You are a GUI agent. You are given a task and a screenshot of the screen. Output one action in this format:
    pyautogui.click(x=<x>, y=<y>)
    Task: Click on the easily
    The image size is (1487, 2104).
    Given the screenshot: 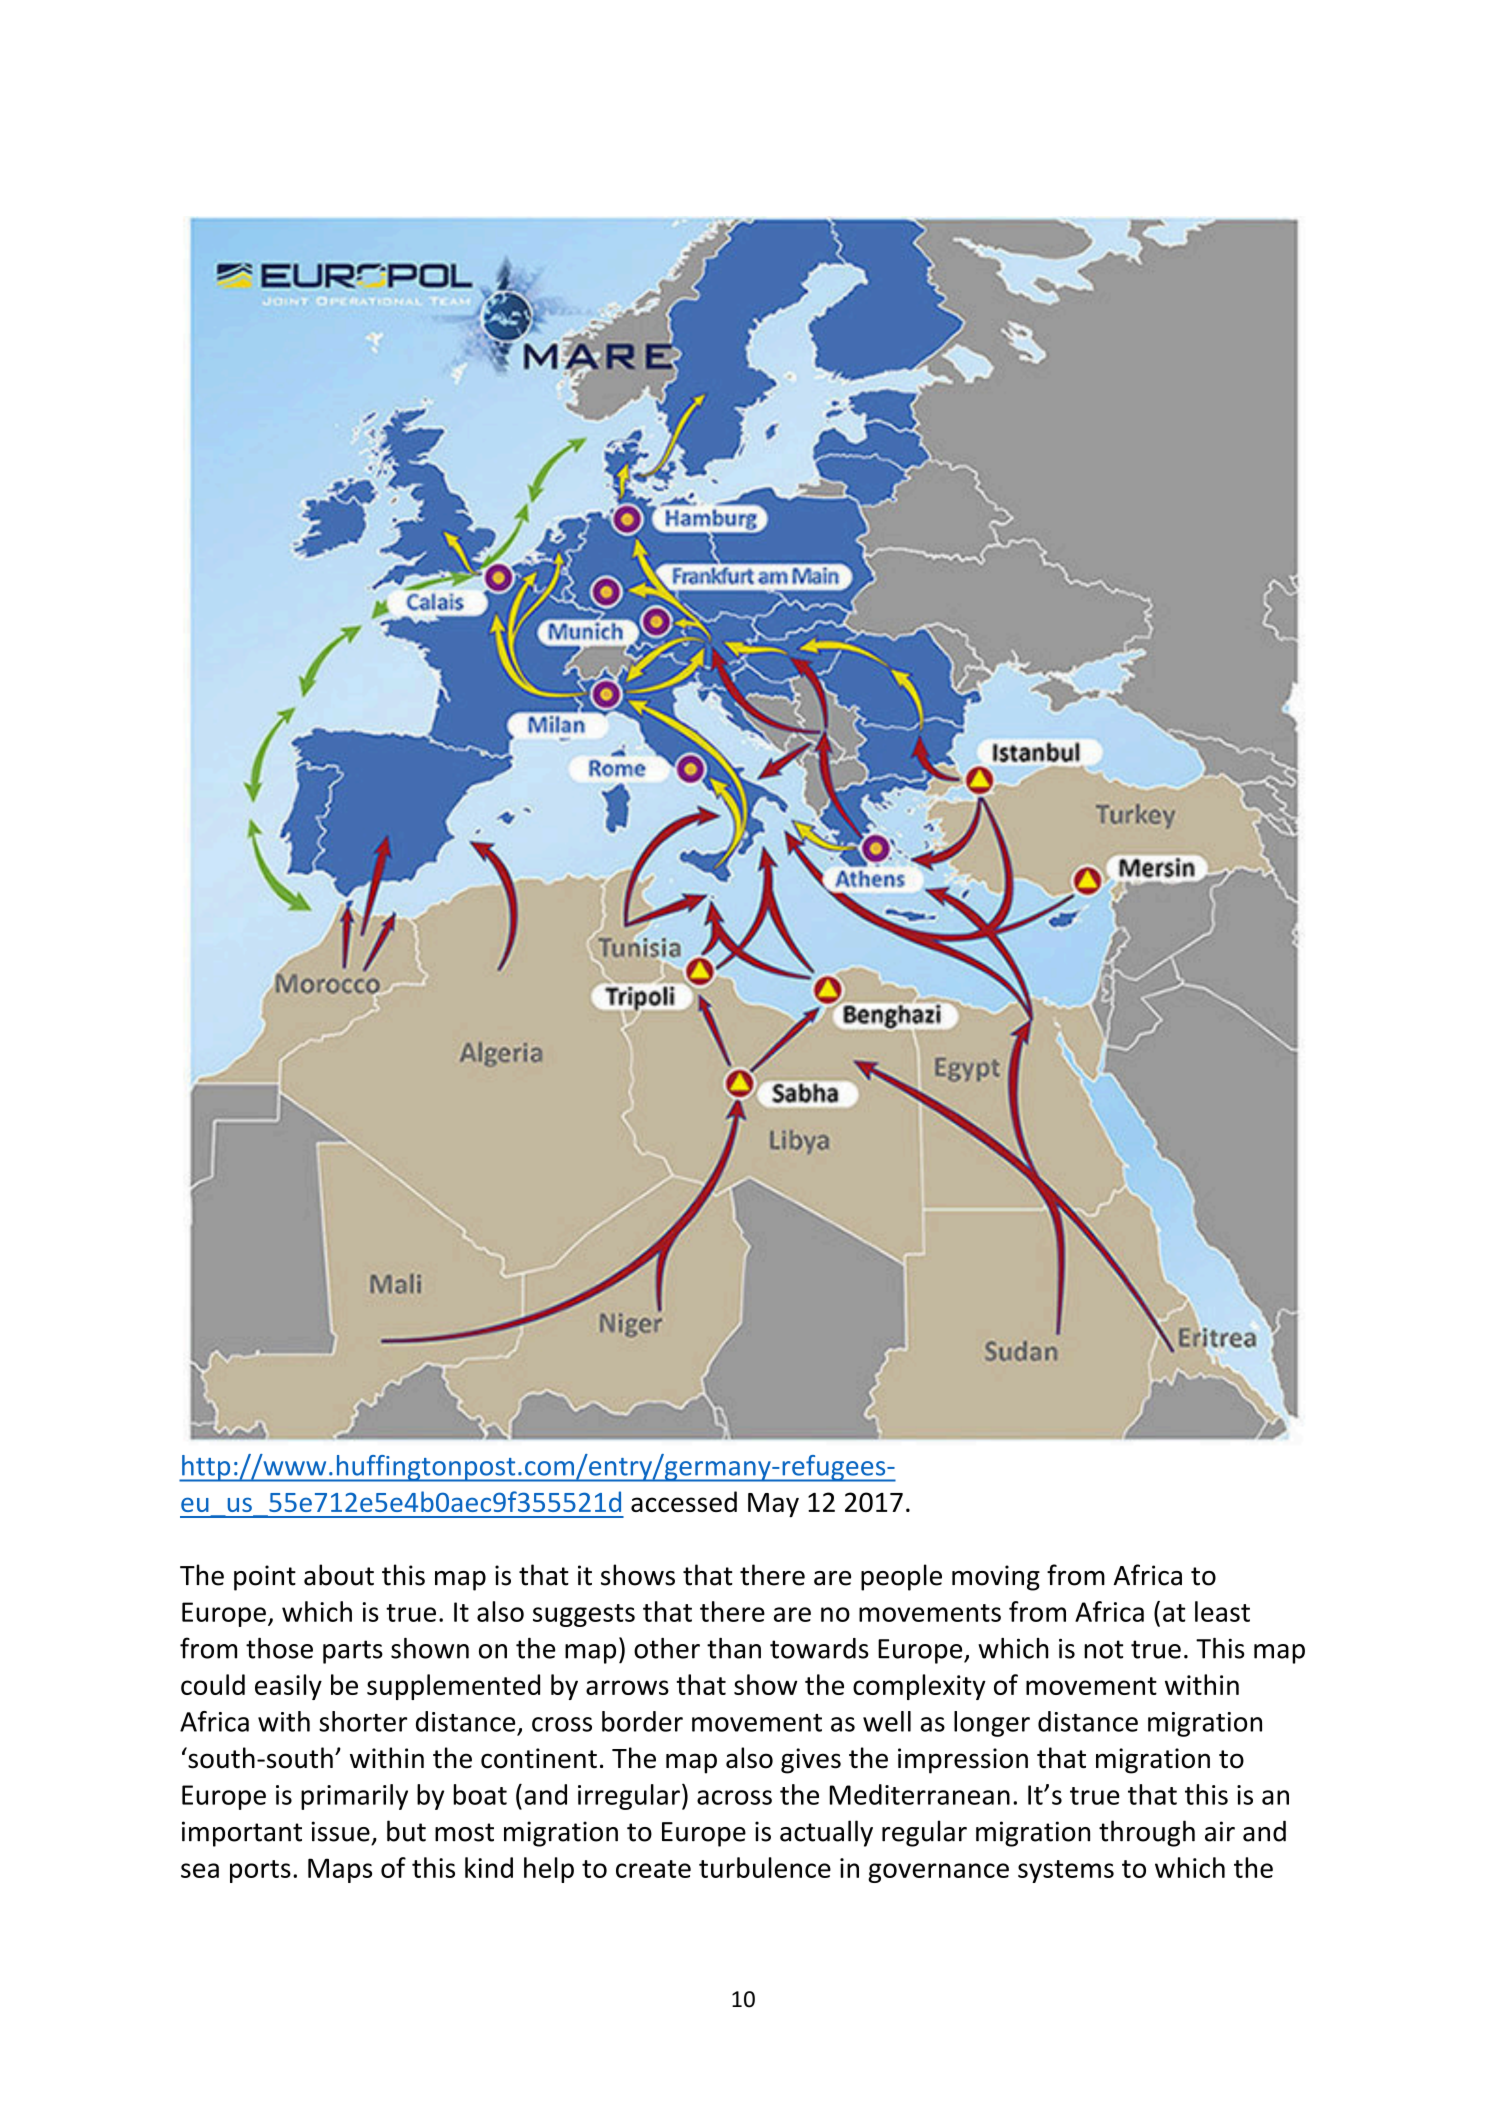 What is the action you would take?
    pyautogui.click(x=288, y=1687)
